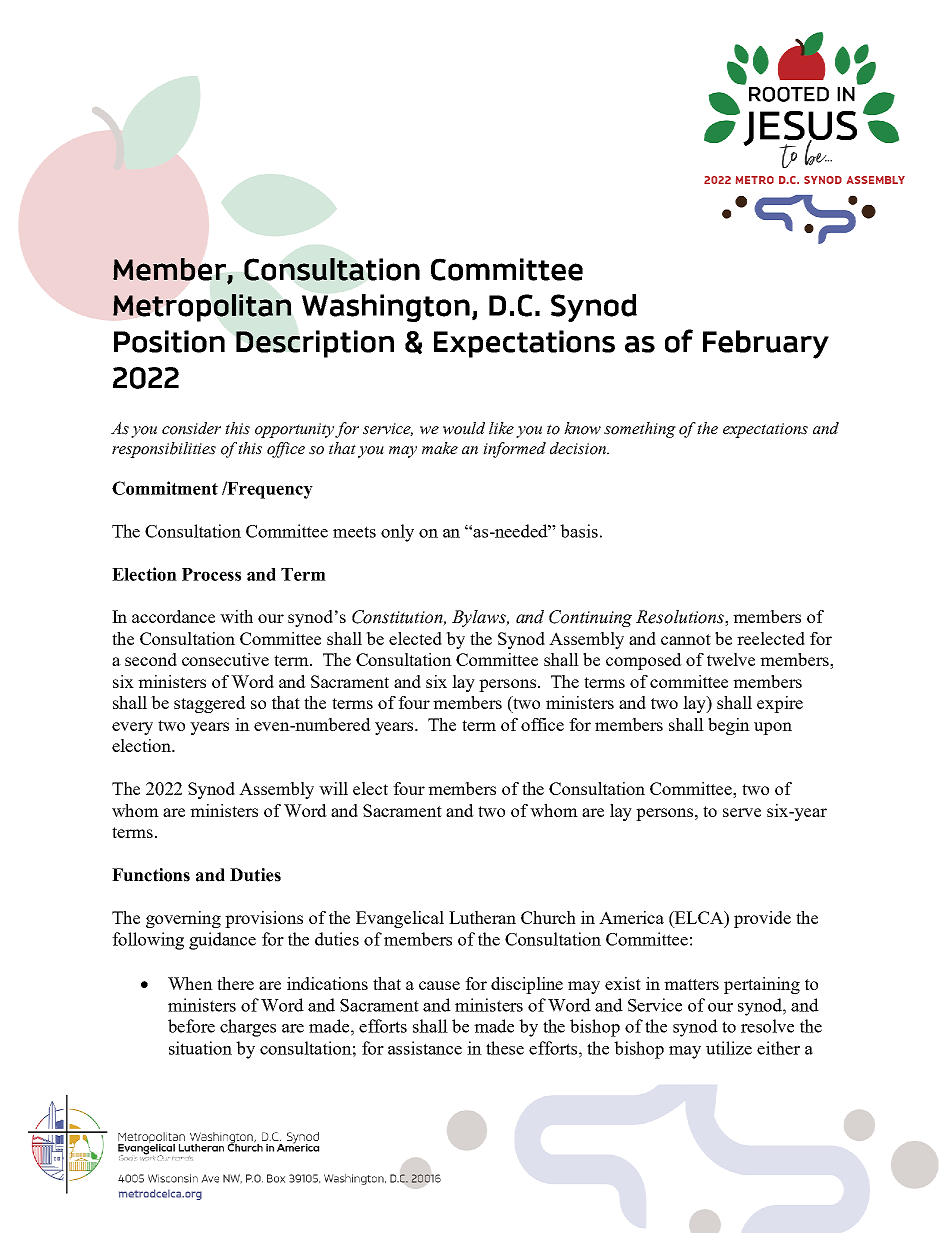 This screenshot has width=952, height=1233. Describe the element at coordinates (766, 344) in the screenshot. I see `February` at that location.
